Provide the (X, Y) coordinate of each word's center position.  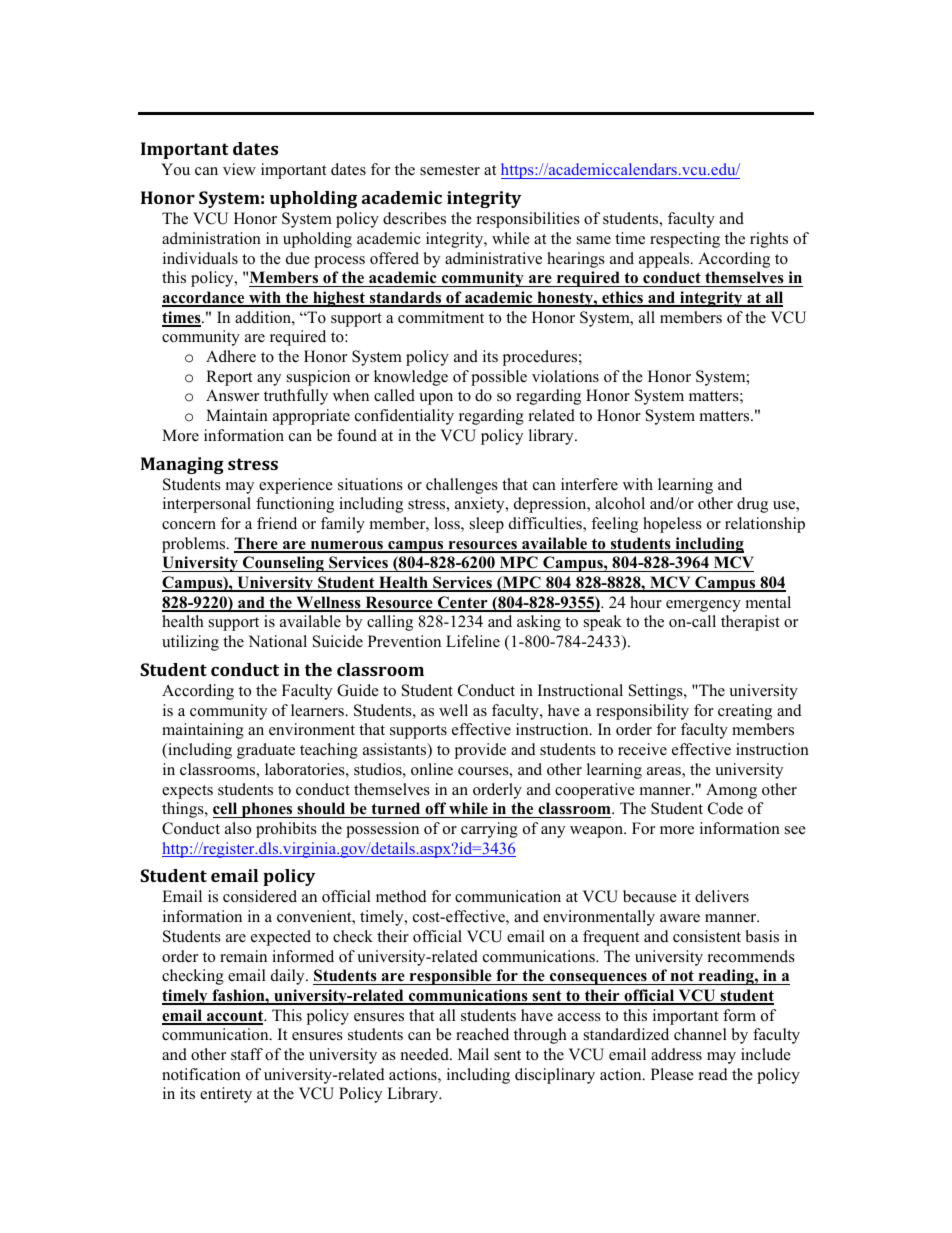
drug (752, 505)
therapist (750, 623)
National (277, 641)
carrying (489, 830)
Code (725, 808)
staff (247, 1054)
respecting (685, 240)
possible (499, 378)
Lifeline (473, 641)
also (238, 828)
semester (450, 170)
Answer (232, 395)
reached (482, 1034)
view (239, 169)
